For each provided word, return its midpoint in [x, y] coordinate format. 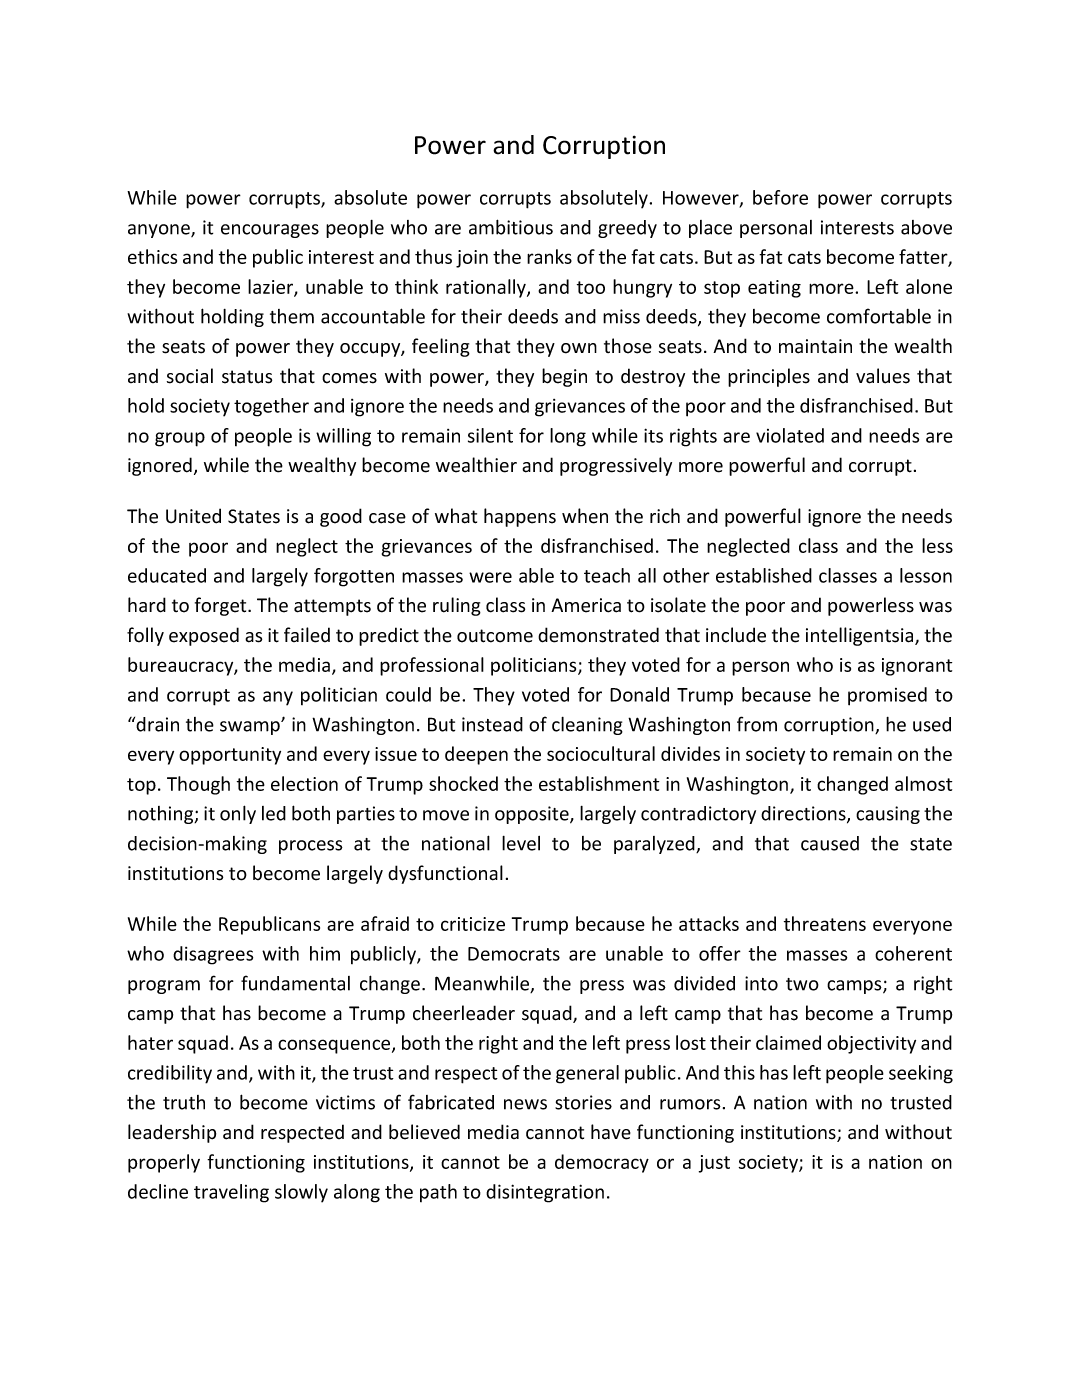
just [714, 1164]
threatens [825, 923]
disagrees [213, 955]
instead [492, 724]
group [180, 439]
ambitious [511, 227]
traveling [231, 1193]
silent [490, 435]
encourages [270, 231]
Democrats [514, 954]
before [780, 197]
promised [887, 696]
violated [790, 435]
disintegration [545, 1193]
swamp [251, 728]
